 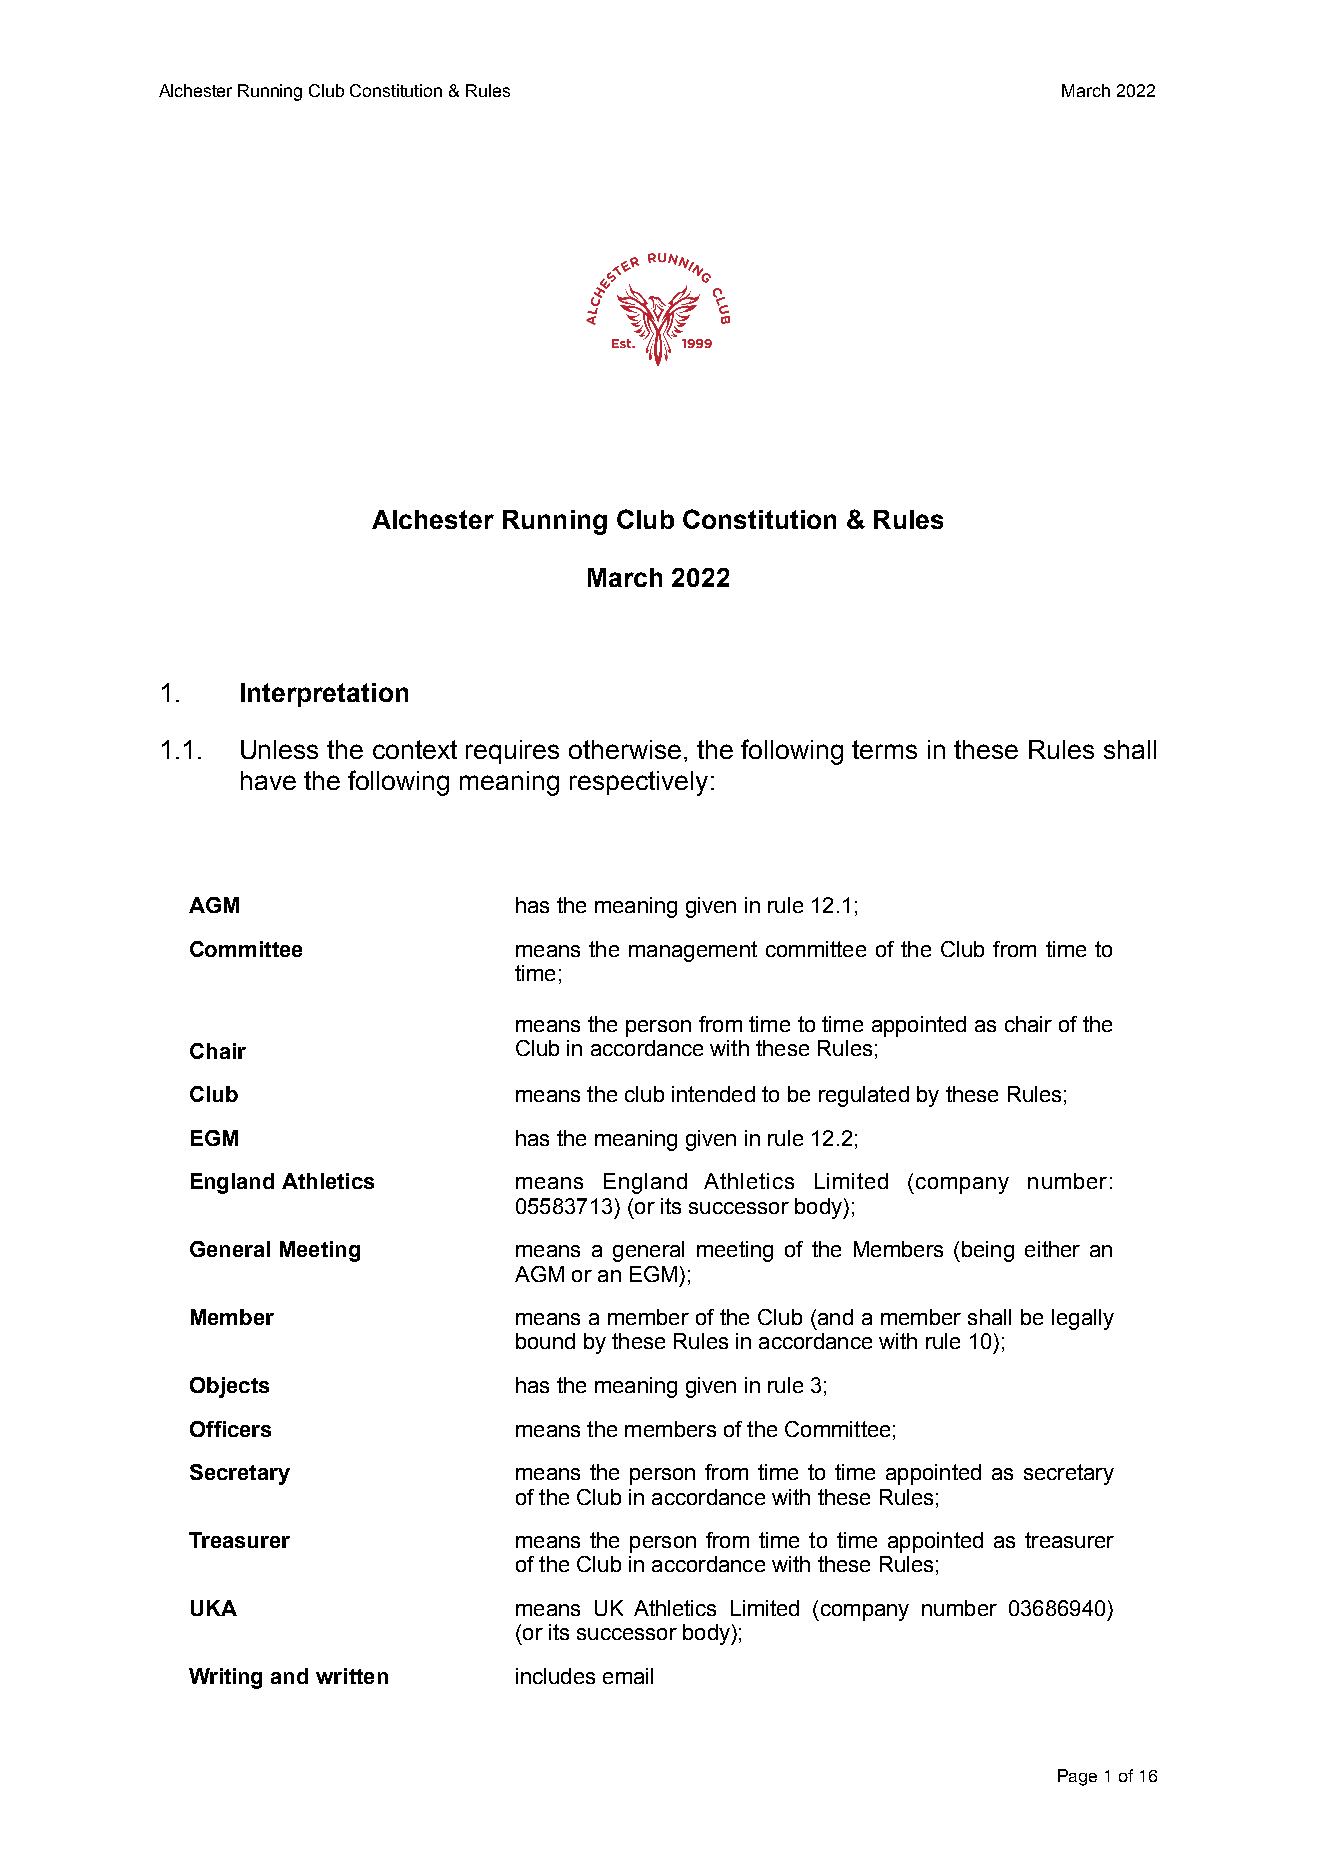 What do you see at coordinates (1083, 1319) in the screenshot?
I see `legally` at bounding box center [1083, 1319].
